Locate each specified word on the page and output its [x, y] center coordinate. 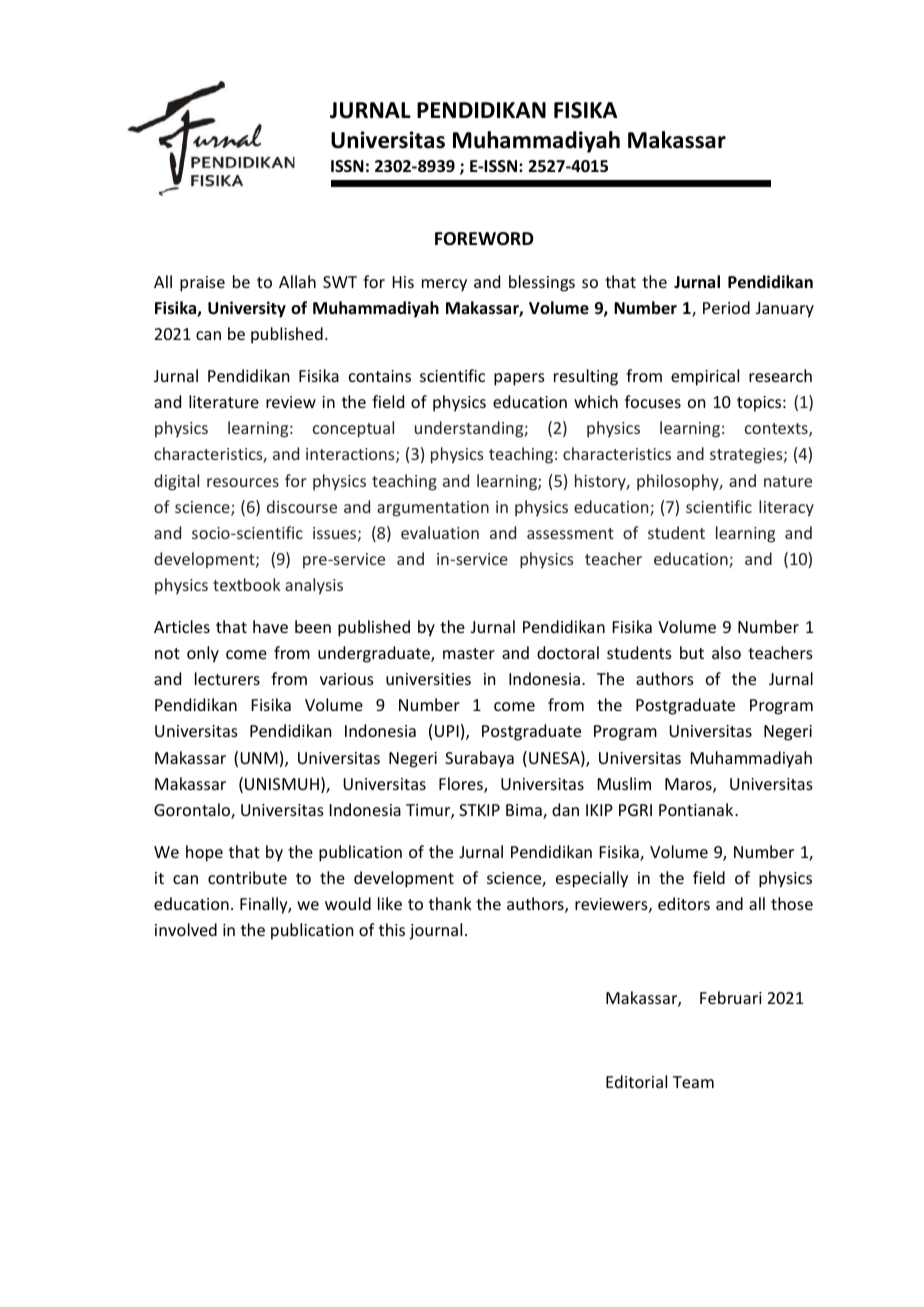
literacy [786, 508]
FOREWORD [484, 239]
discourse [302, 506]
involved [186, 929]
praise [202, 284]
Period [726, 307]
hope [204, 853]
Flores [462, 785]
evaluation [440, 532]
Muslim [624, 783]
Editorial [636, 1081]
